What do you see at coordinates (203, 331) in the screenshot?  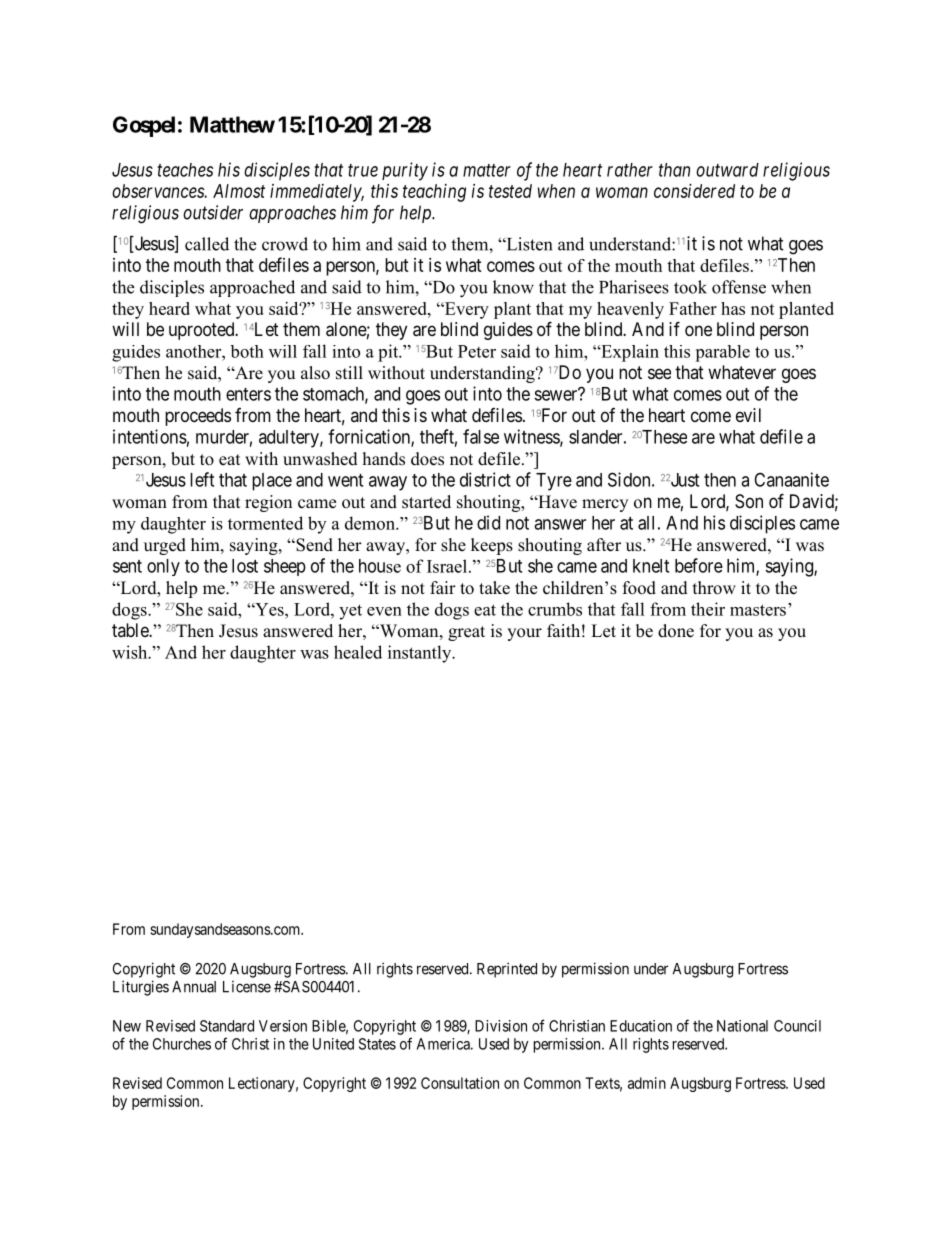 I see `uprooted` at bounding box center [203, 331].
